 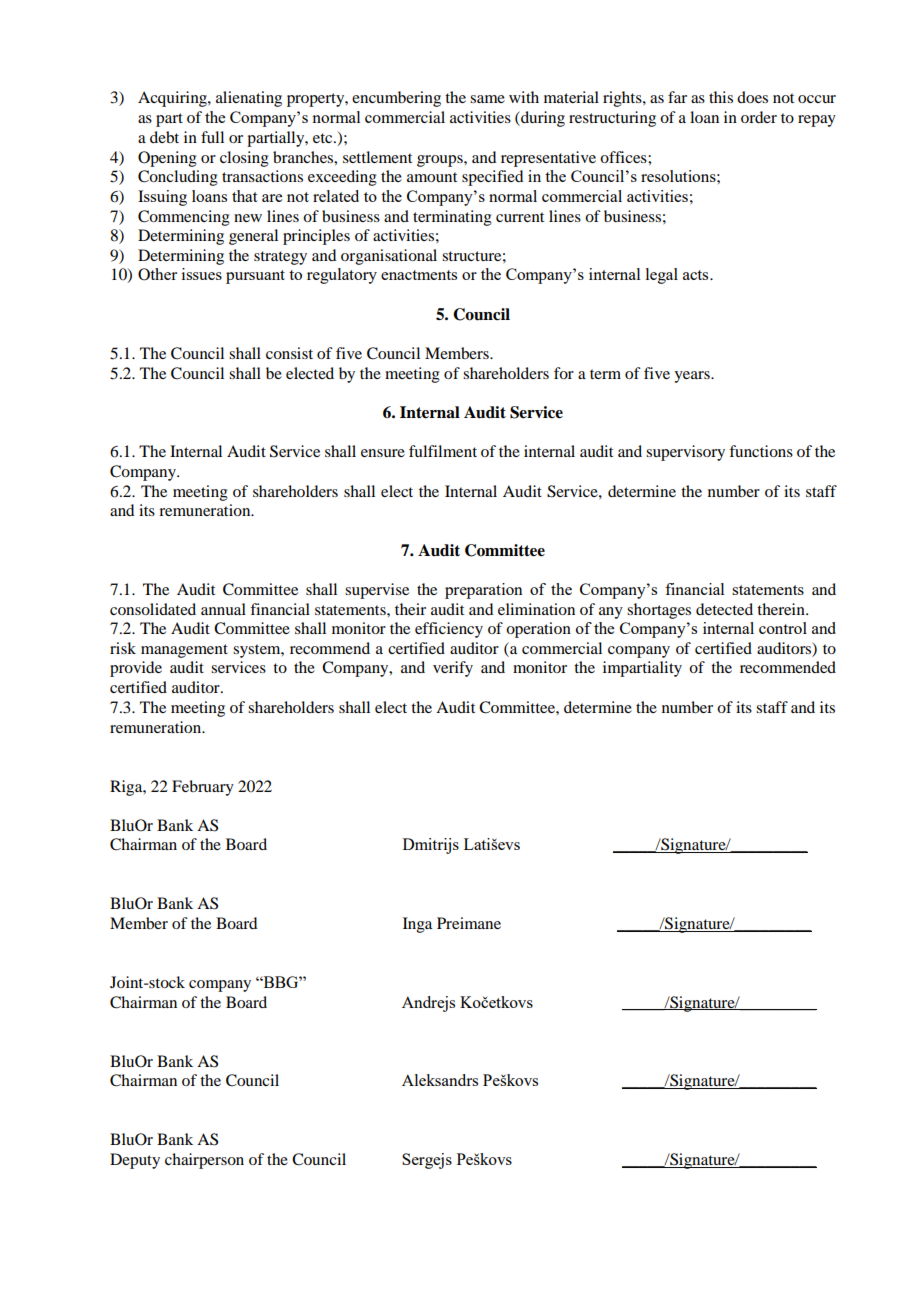 I want to click on chairperson, so click(x=204, y=1161).
